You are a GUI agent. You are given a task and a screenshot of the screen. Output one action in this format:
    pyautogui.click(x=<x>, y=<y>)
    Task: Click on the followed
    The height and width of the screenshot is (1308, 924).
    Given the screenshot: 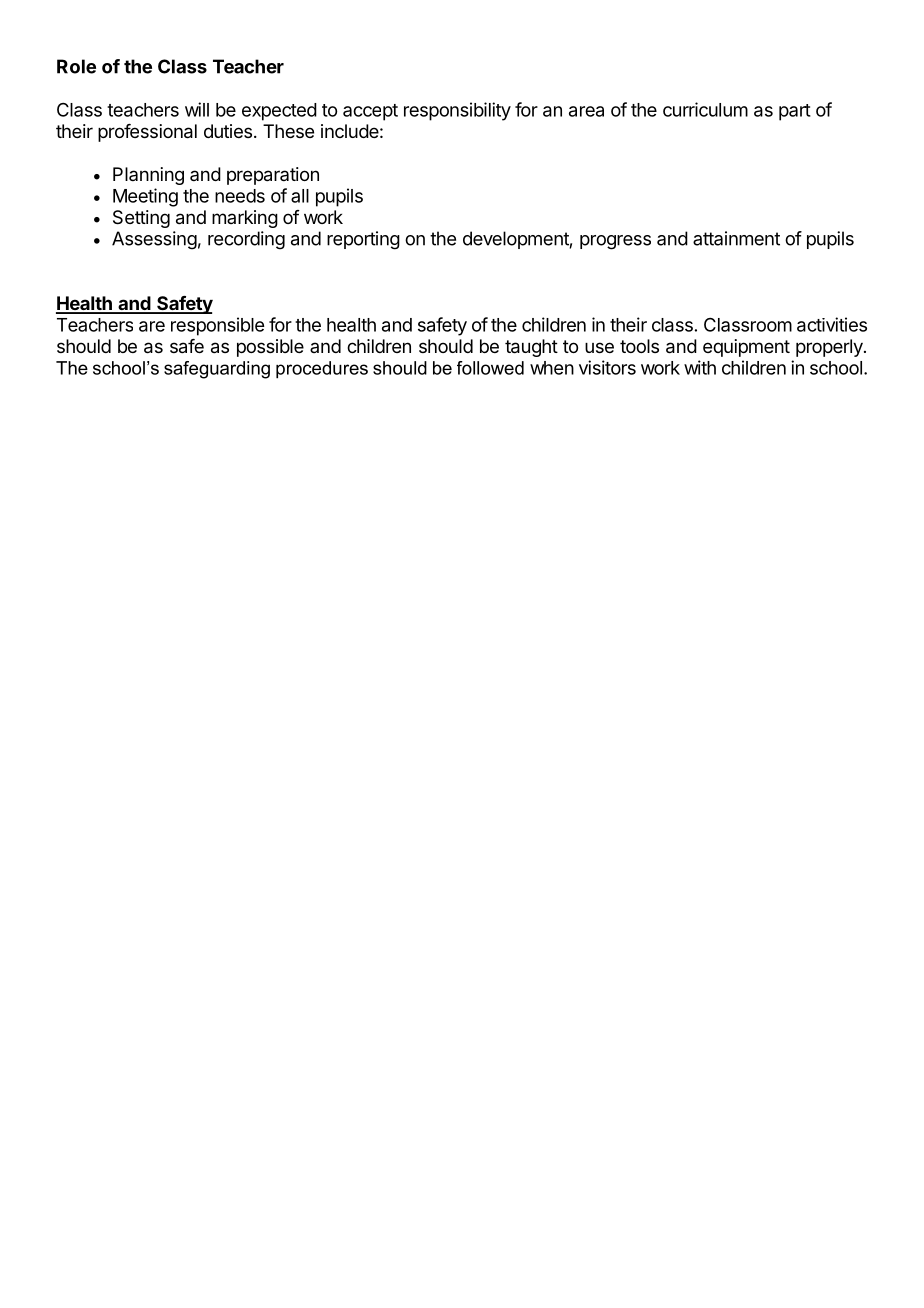 What is the action you would take?
    pyautogui.click(x=490, y=368)
